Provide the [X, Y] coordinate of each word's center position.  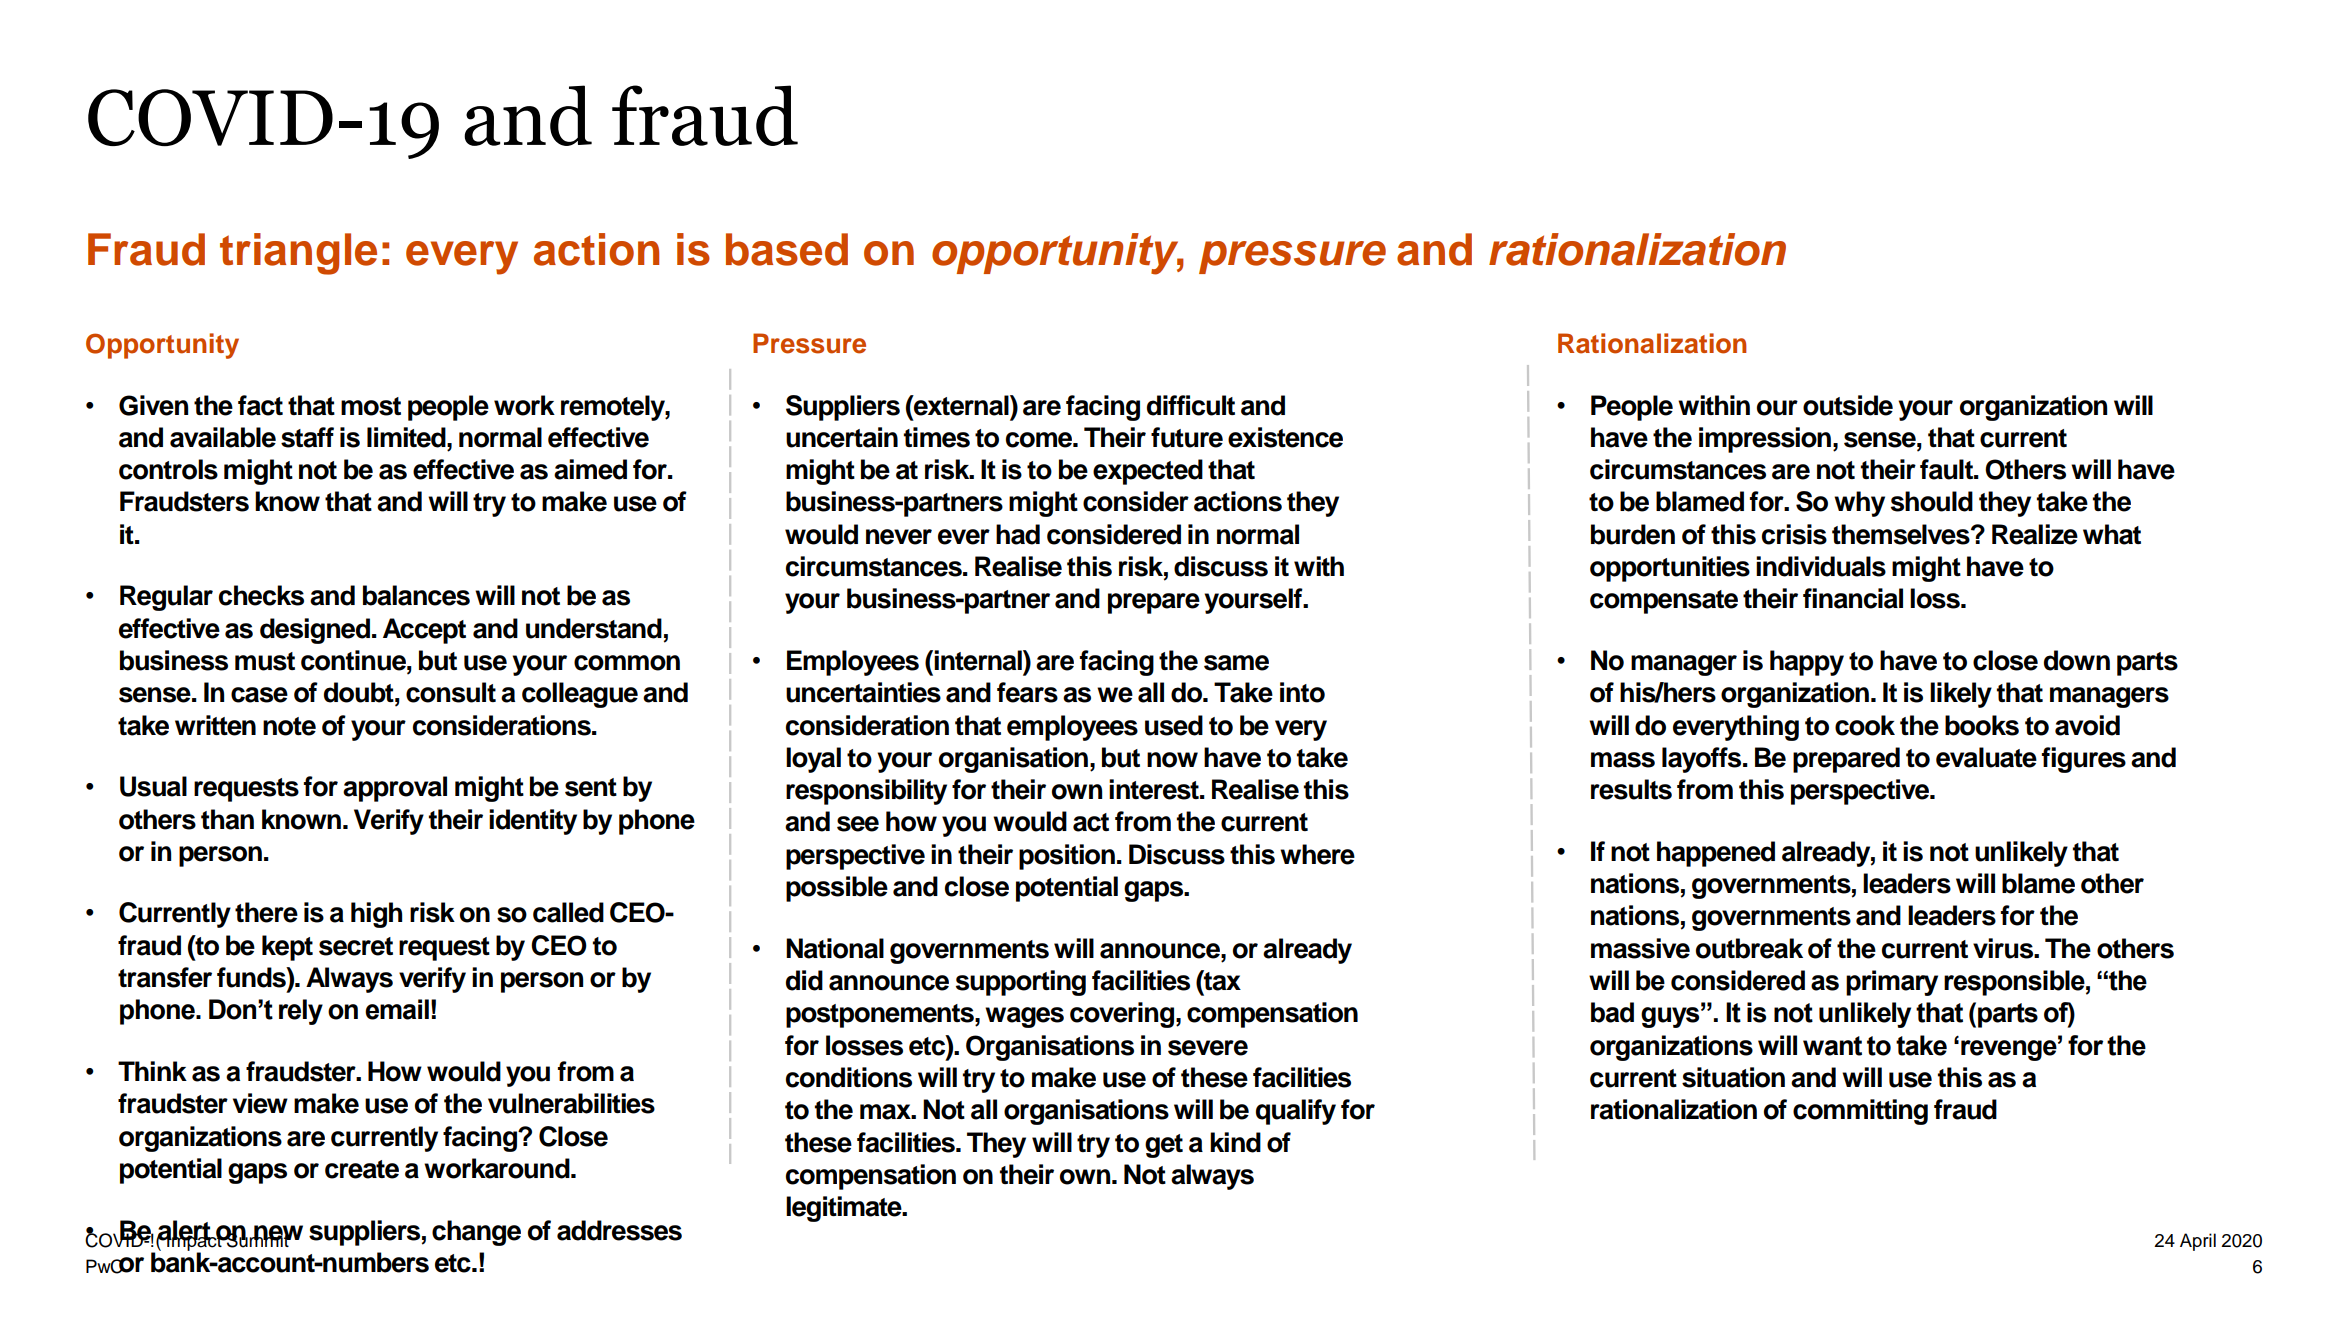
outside [1848, 405]
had [1018, 534]
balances [416, 595]
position [1067, 857]
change [476, 1233]
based [787, 249]
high [376, 915]
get [1164, 1146]
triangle [298, 254]
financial [1853, 598]
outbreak [1749, 948]
